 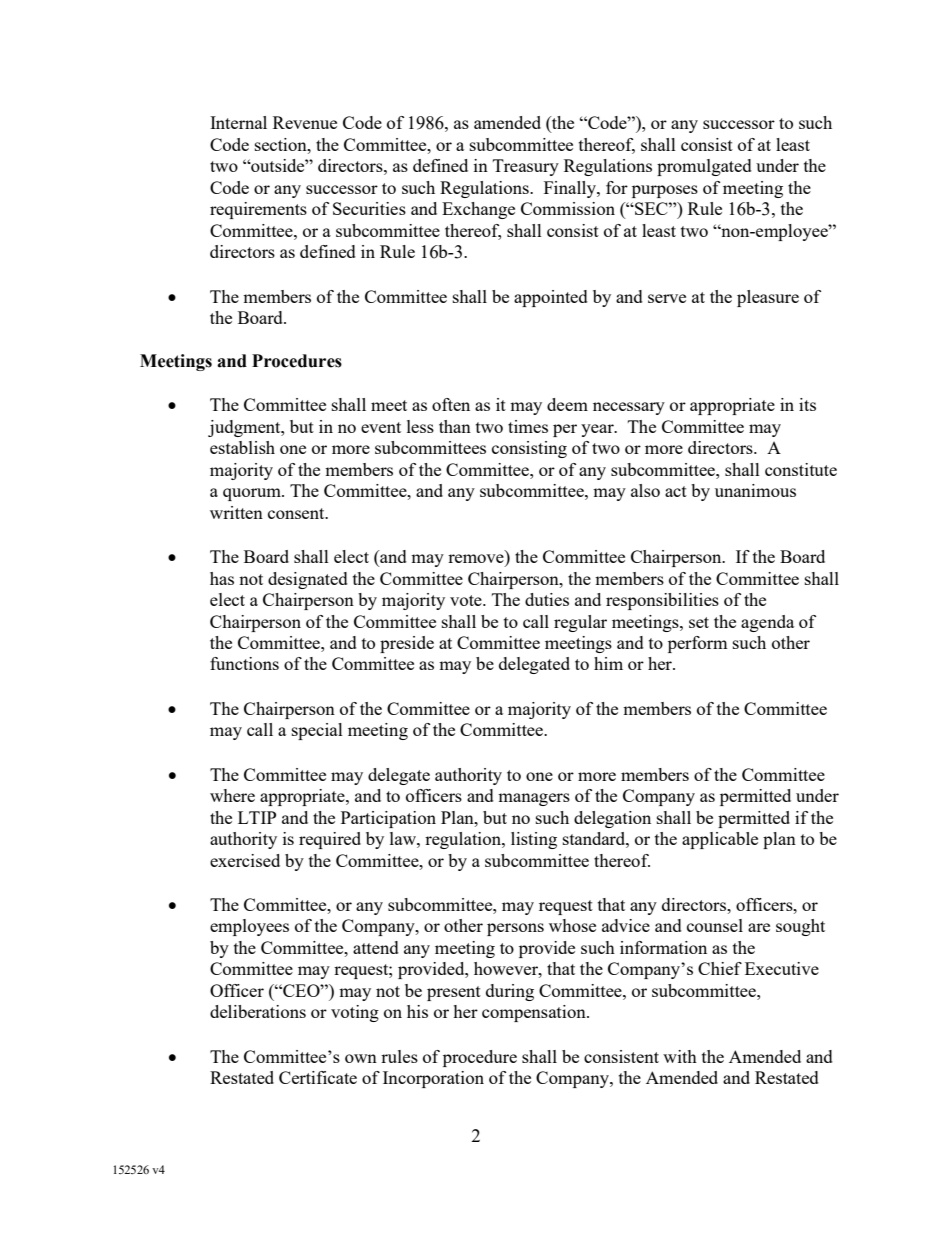 I want to click on establish, so click(x=242, y=447).
